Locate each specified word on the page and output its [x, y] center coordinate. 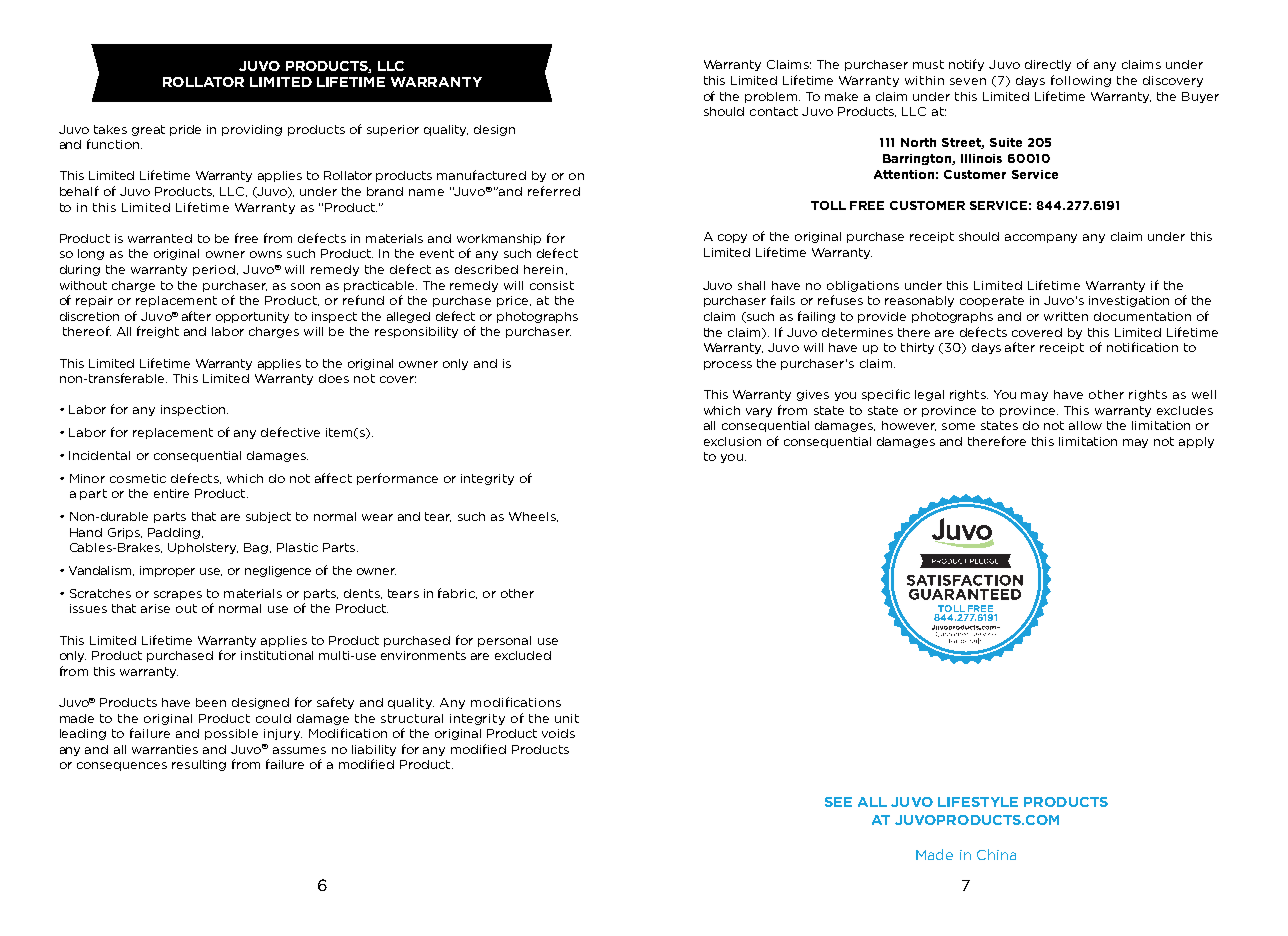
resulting [199, 765]
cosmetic [138, 478]
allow [1085, 425]
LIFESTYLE [978, 802]
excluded [523, 655]
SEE [838, 802]
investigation [1129, 301]
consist [552, 285]
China [996, 854]
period [214, 270]
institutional [277, 655]
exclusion [732, 441]
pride [185, 130]
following [1081, 81]
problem [772, 97]
